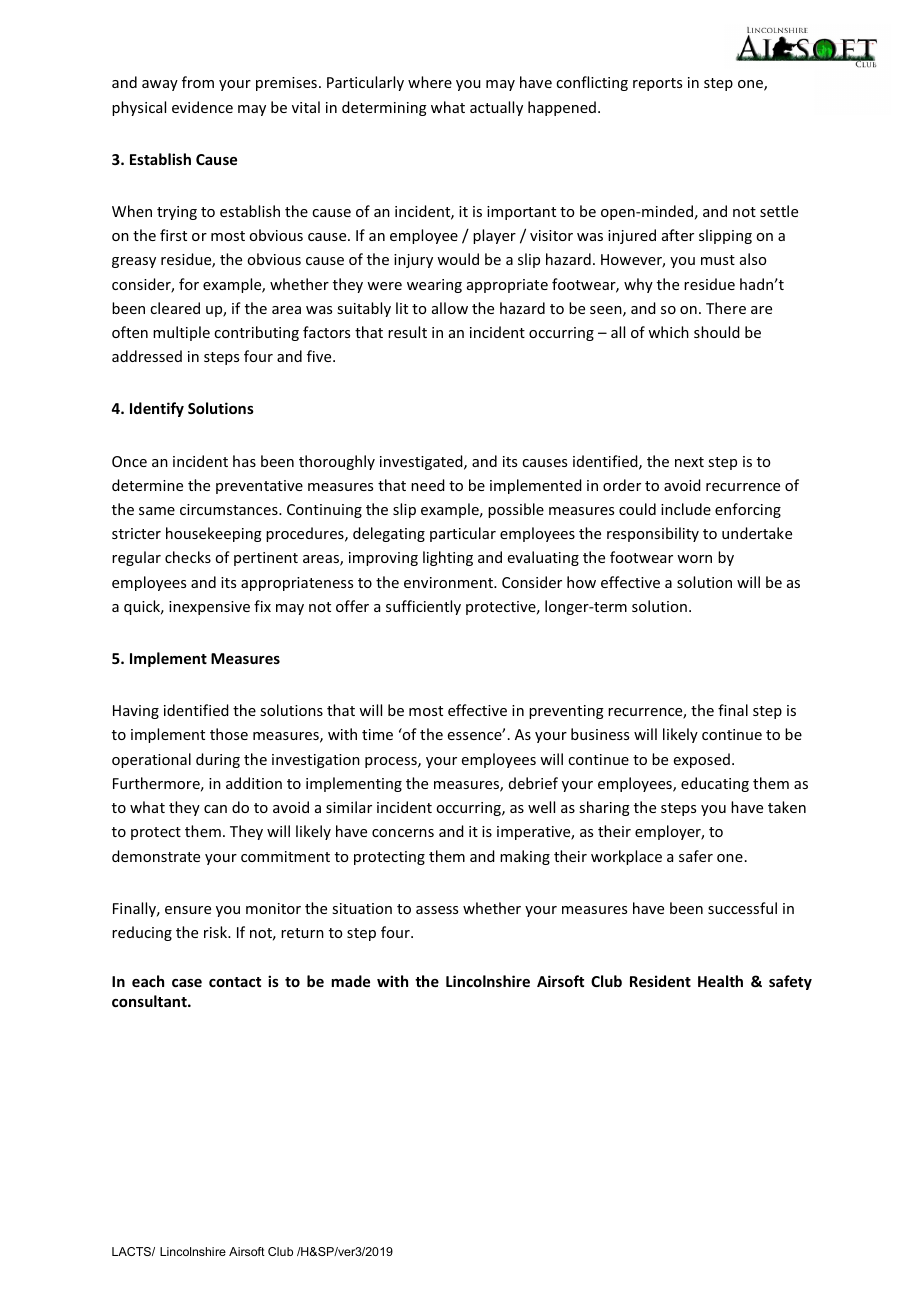  Describe the element at coordinates (214, 534) in the screenshot. I see `housekeeping` at that location.
